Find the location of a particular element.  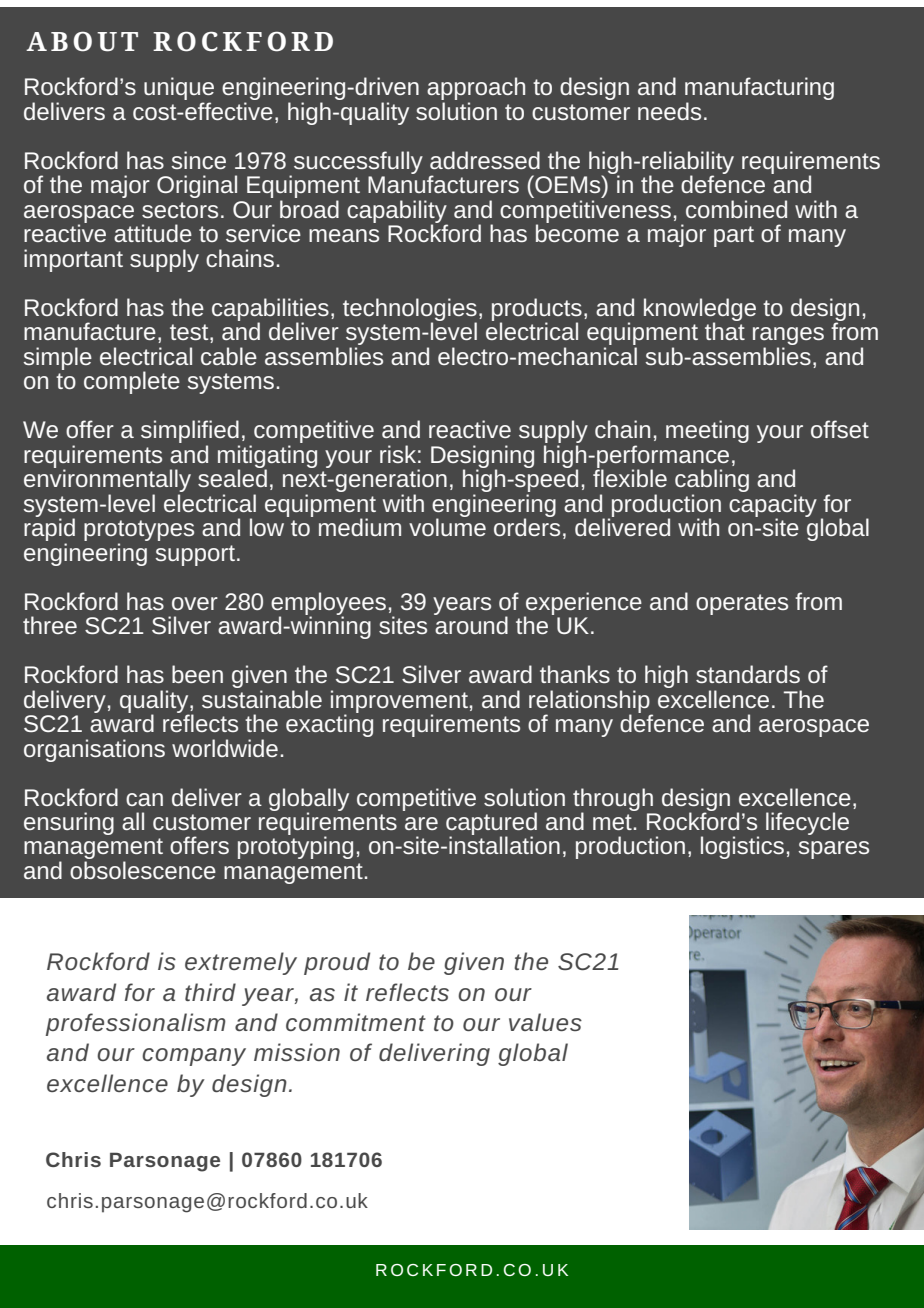

manufacturing is located at coordinates (759, 90).
